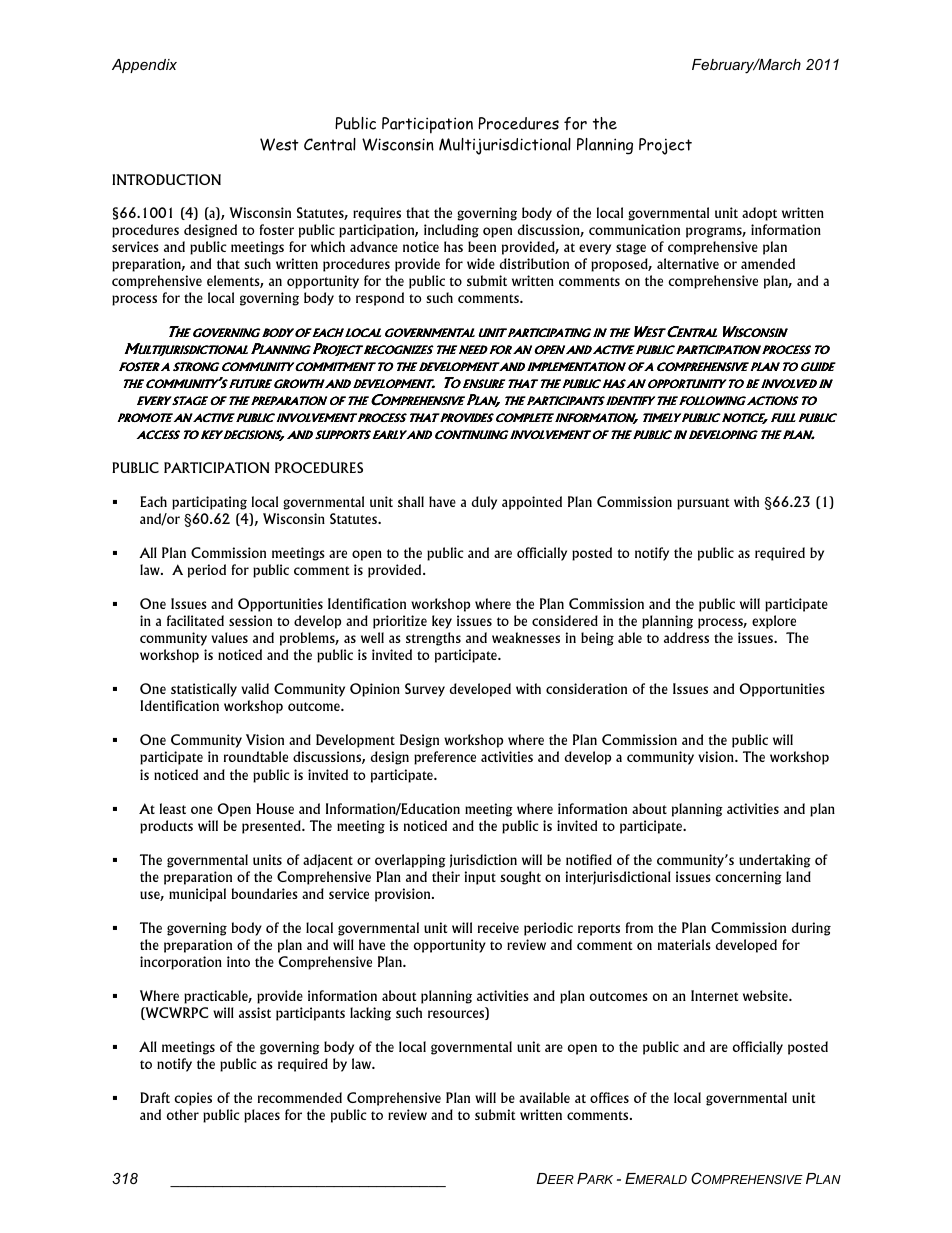  Describe the element at coordinates (144, 66) in the screenshot. I see `Appendix` at that location.
